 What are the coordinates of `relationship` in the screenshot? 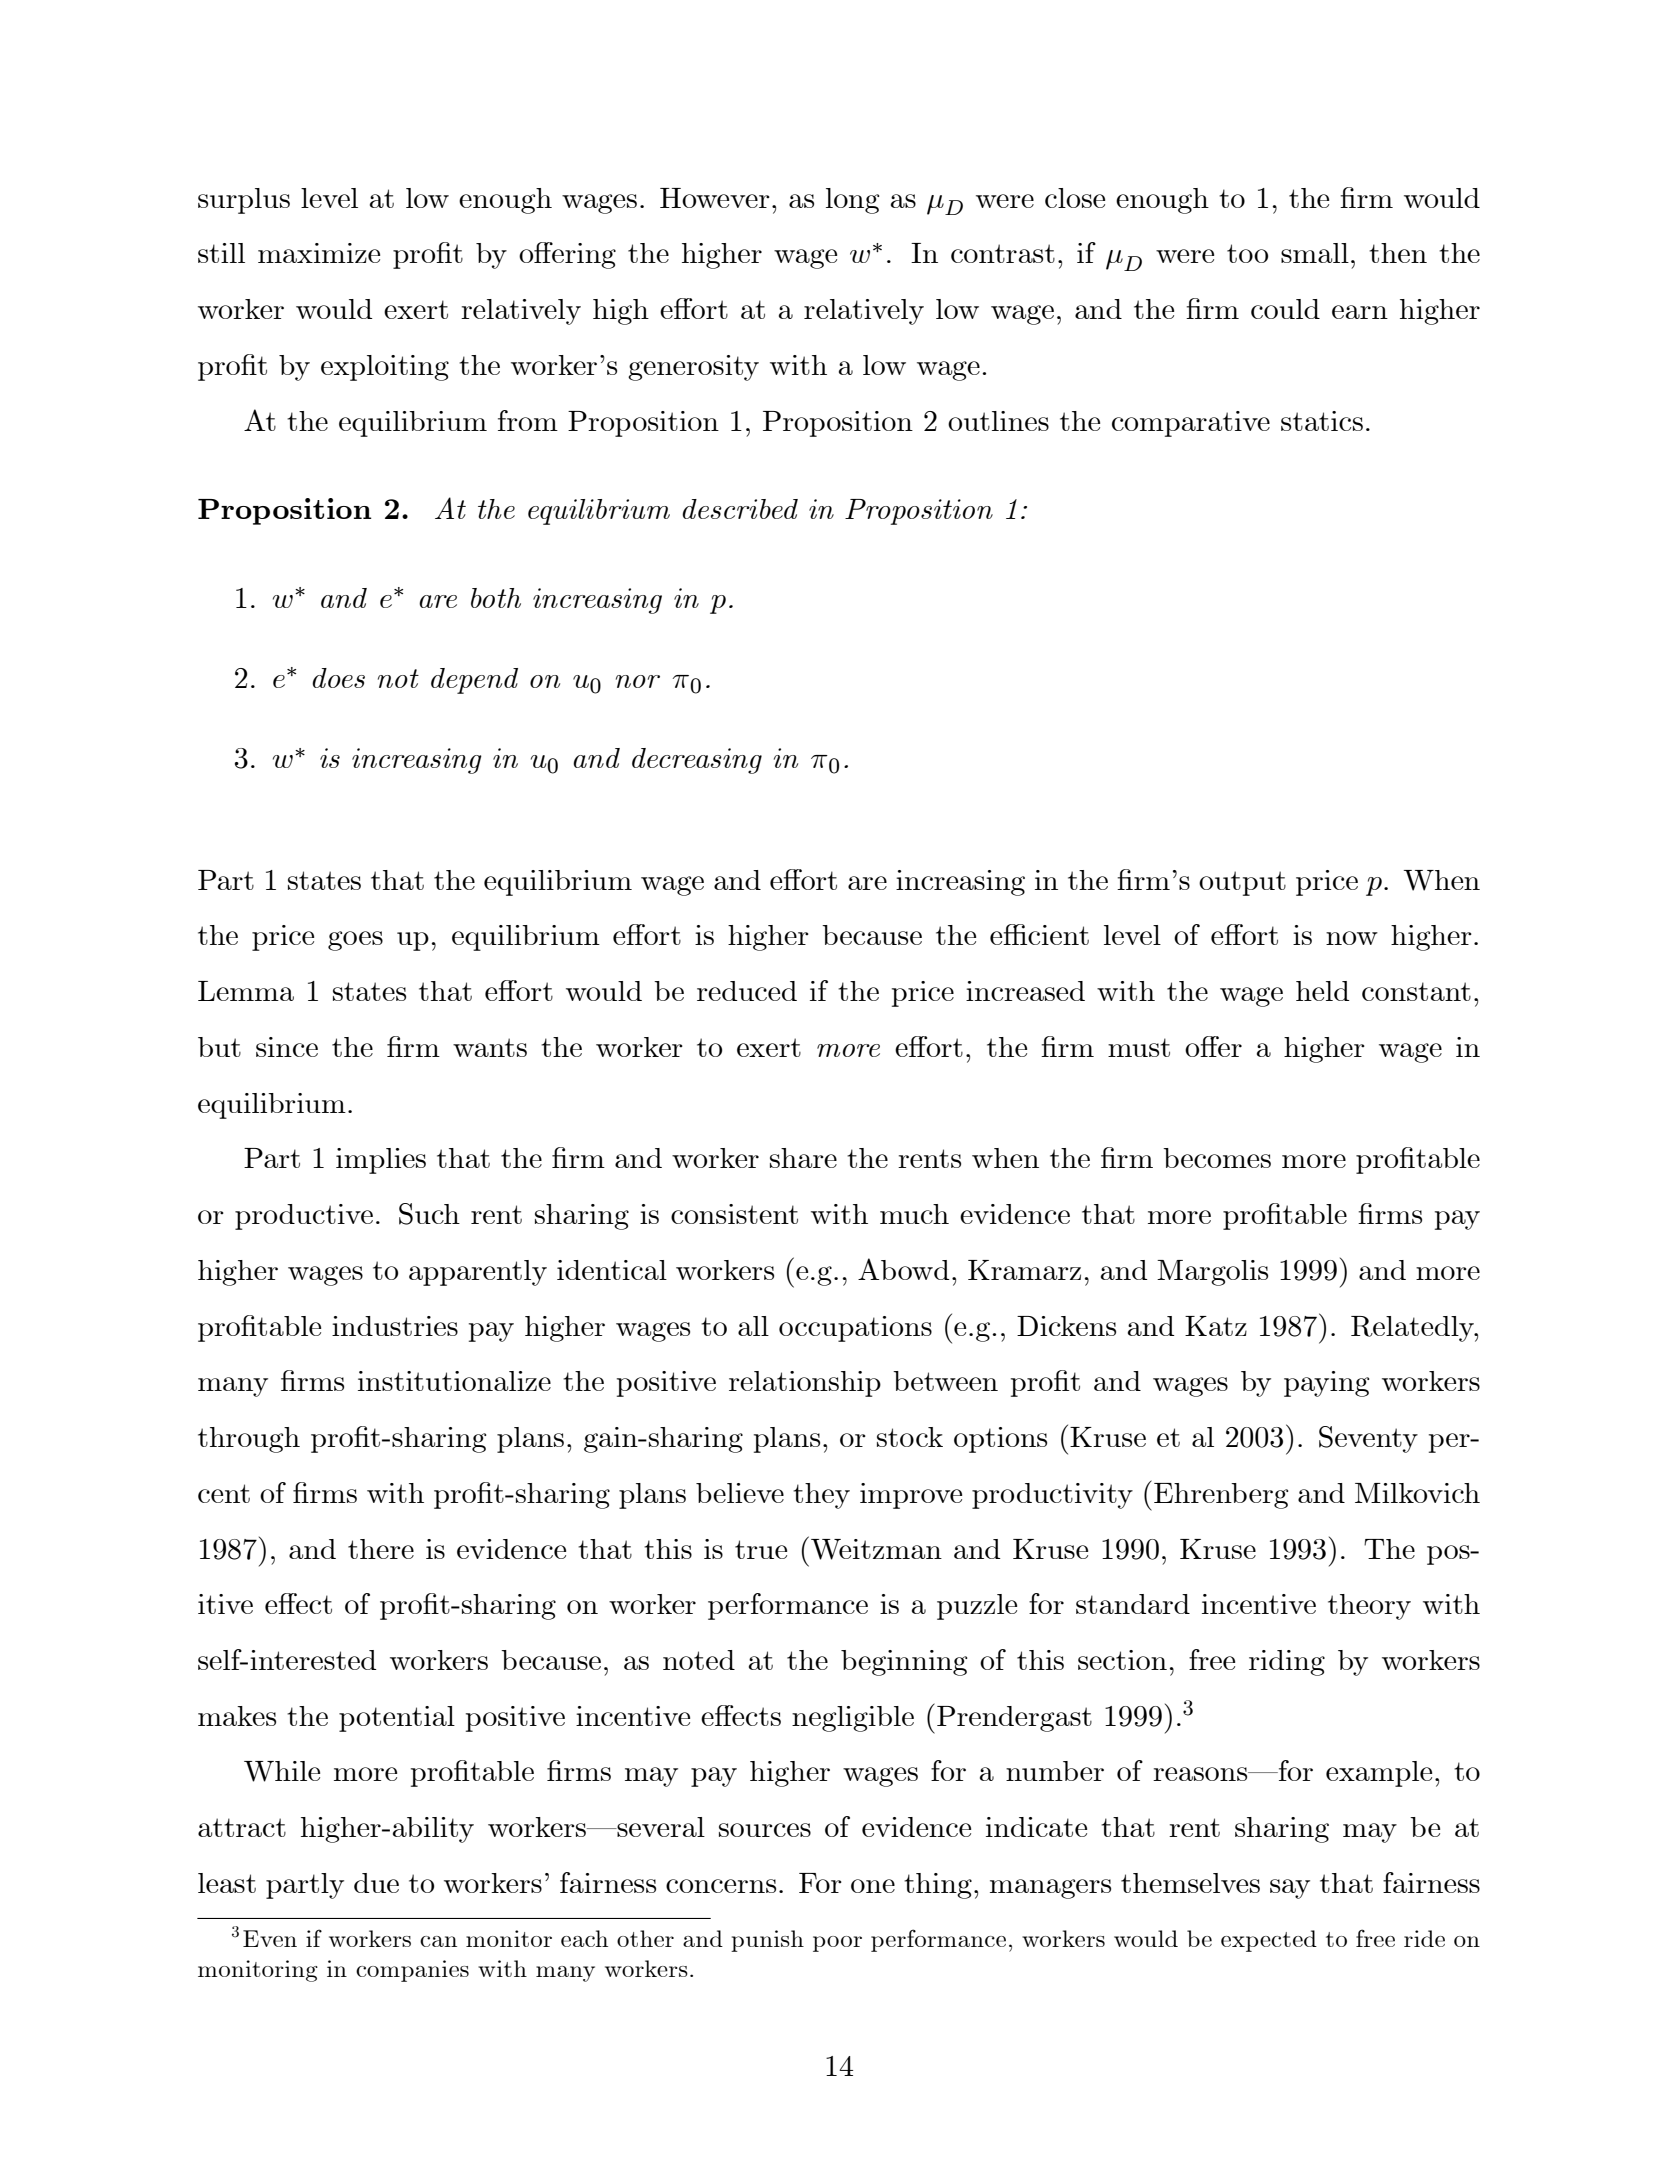 It's located at (805, 1384).
